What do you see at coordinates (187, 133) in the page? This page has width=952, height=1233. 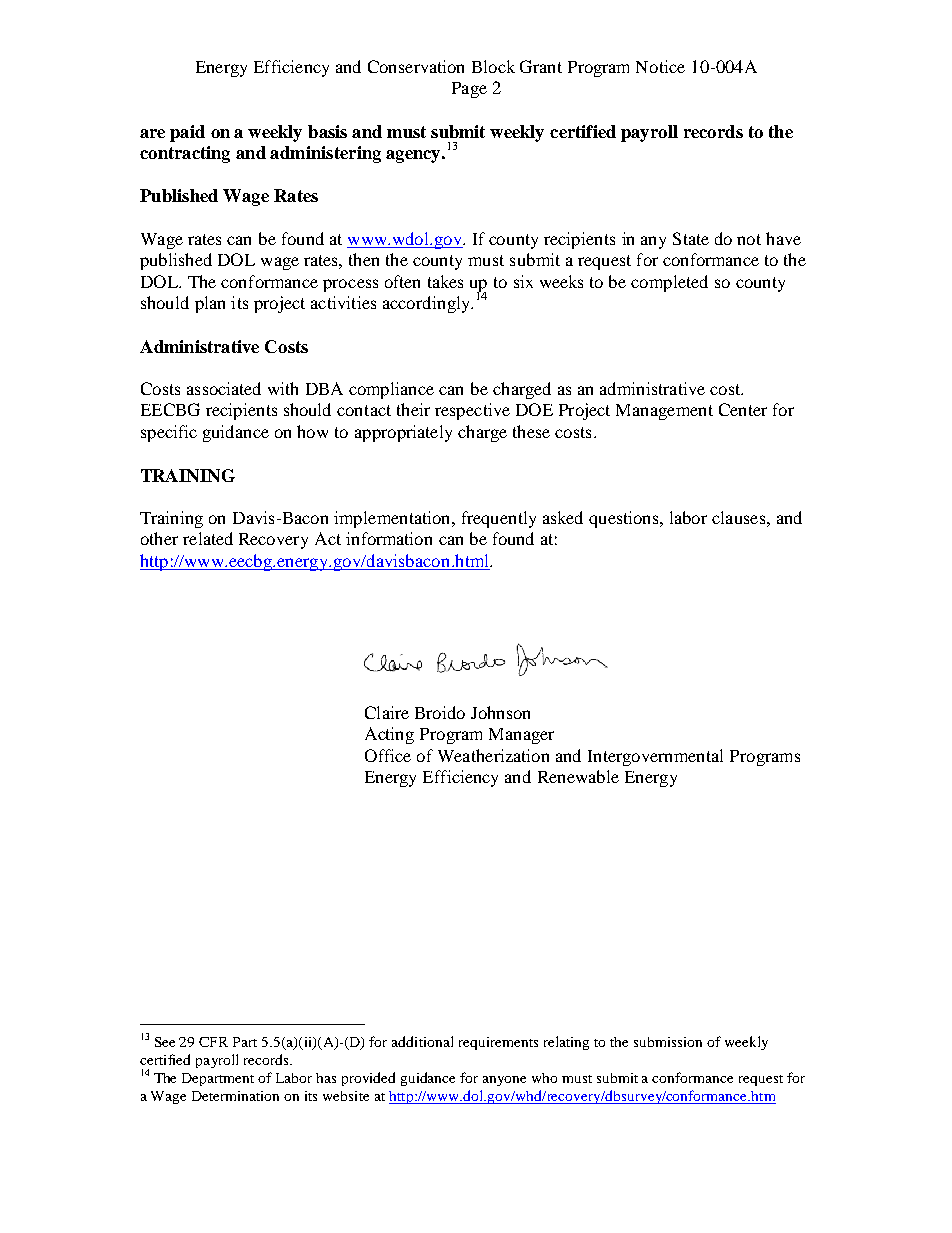 I see `paid` at bounding box center [187, 133].
